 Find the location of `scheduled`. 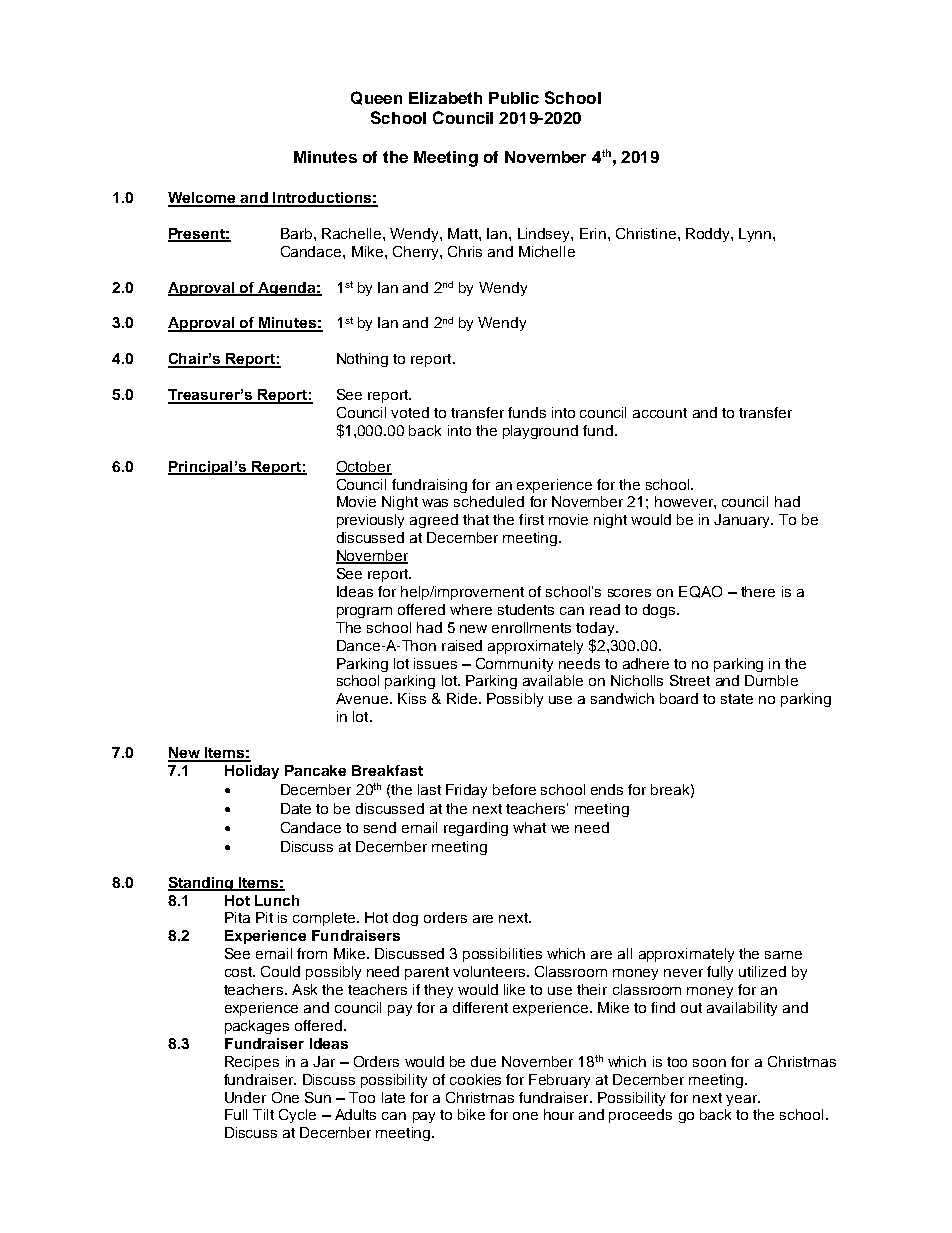

scheduled is located at coordinates (489, 501).
